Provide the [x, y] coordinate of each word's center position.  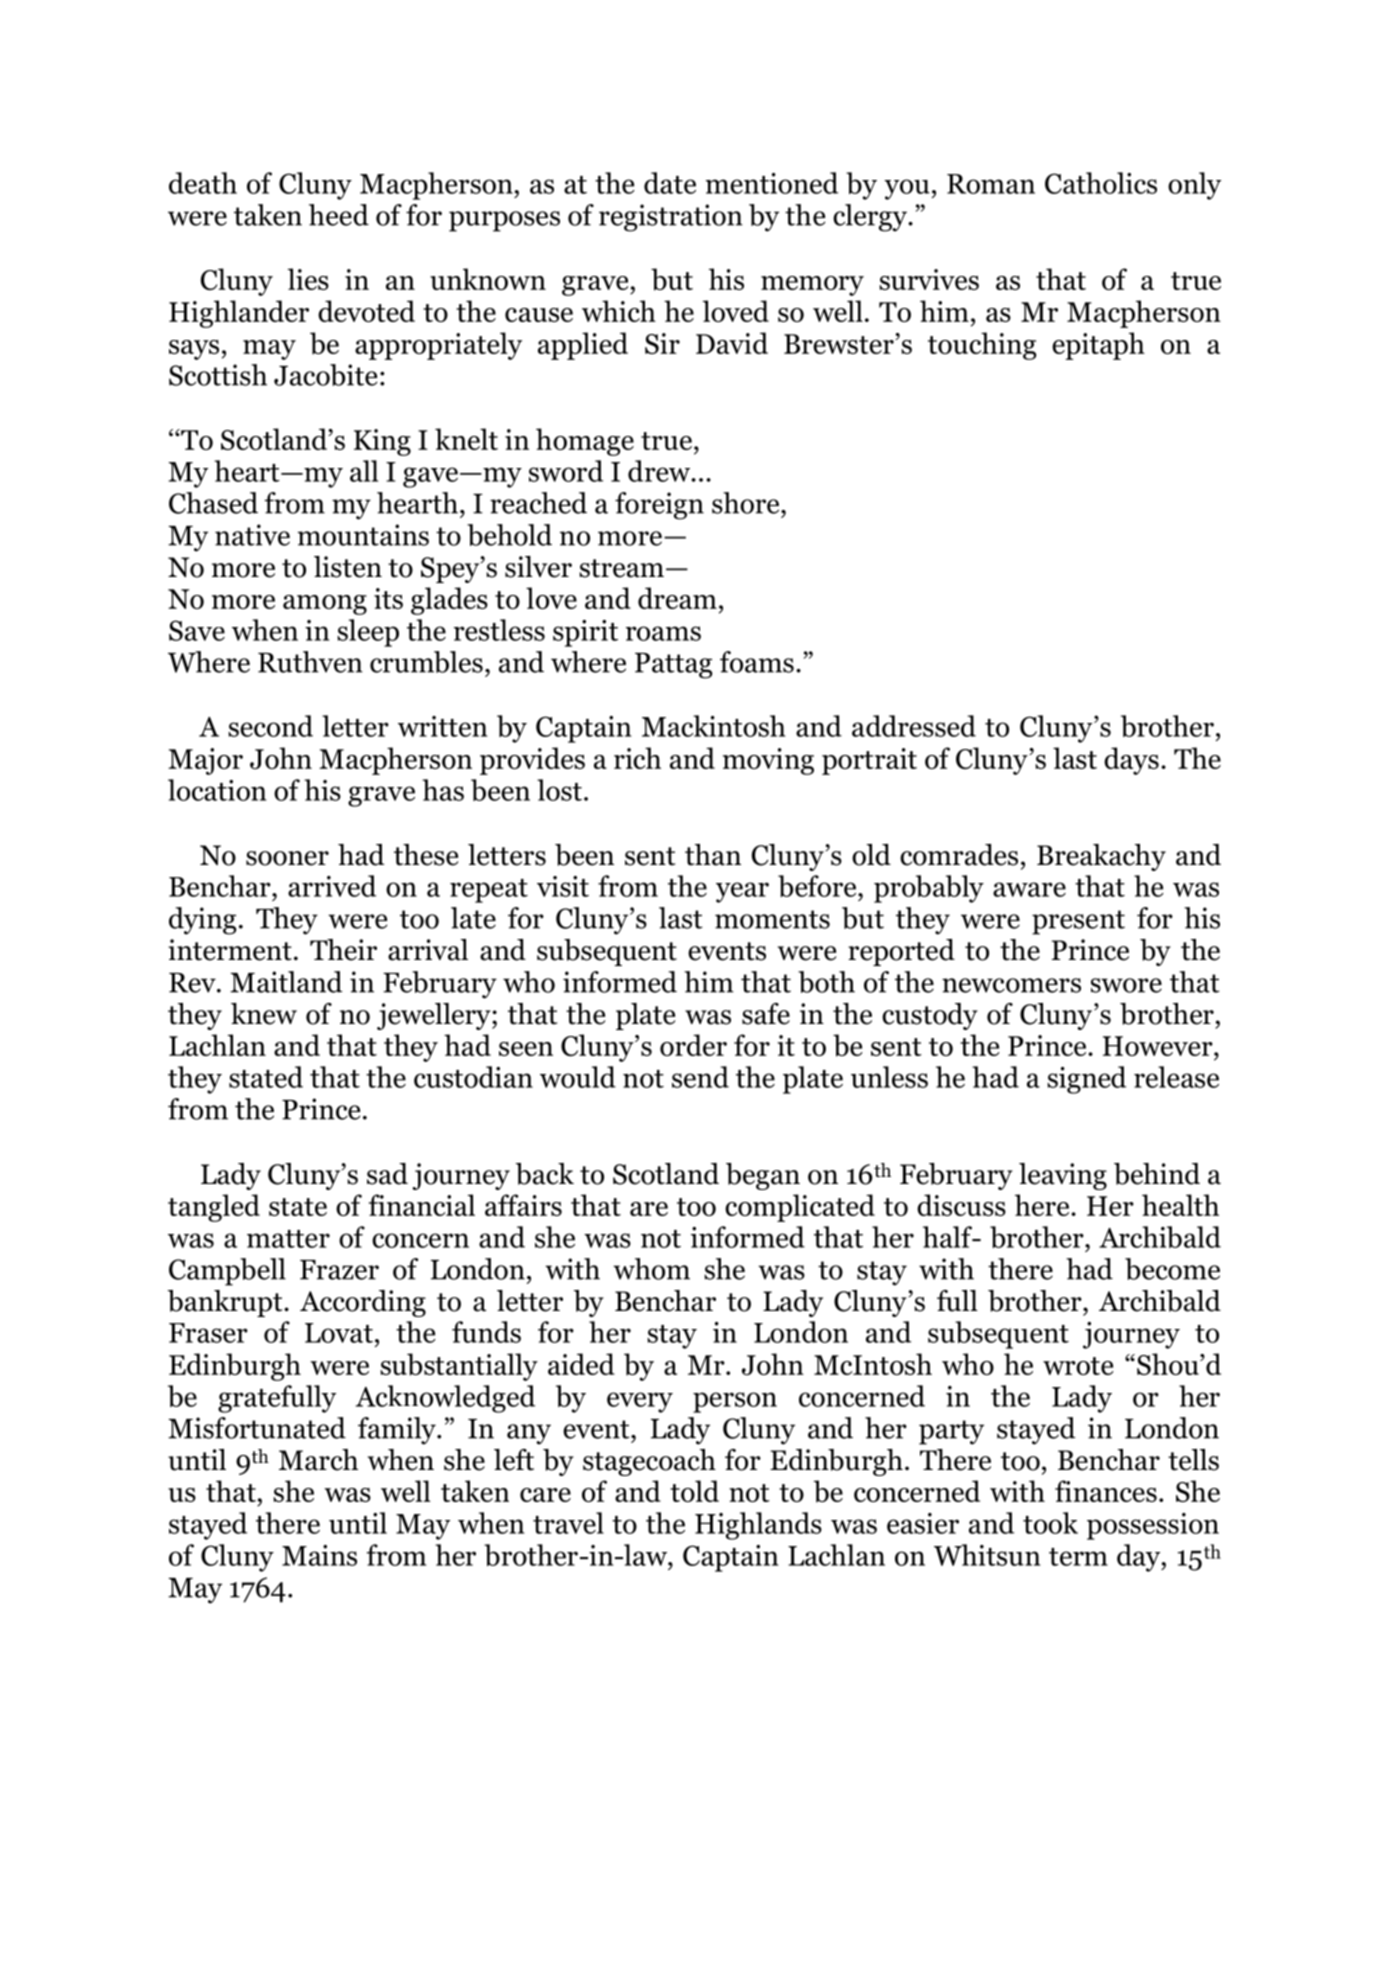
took [1050, 1523]
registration [671, 218]
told [694, 1491]
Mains [319, 1555]
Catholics [1101, 183]
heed [339, 215]
